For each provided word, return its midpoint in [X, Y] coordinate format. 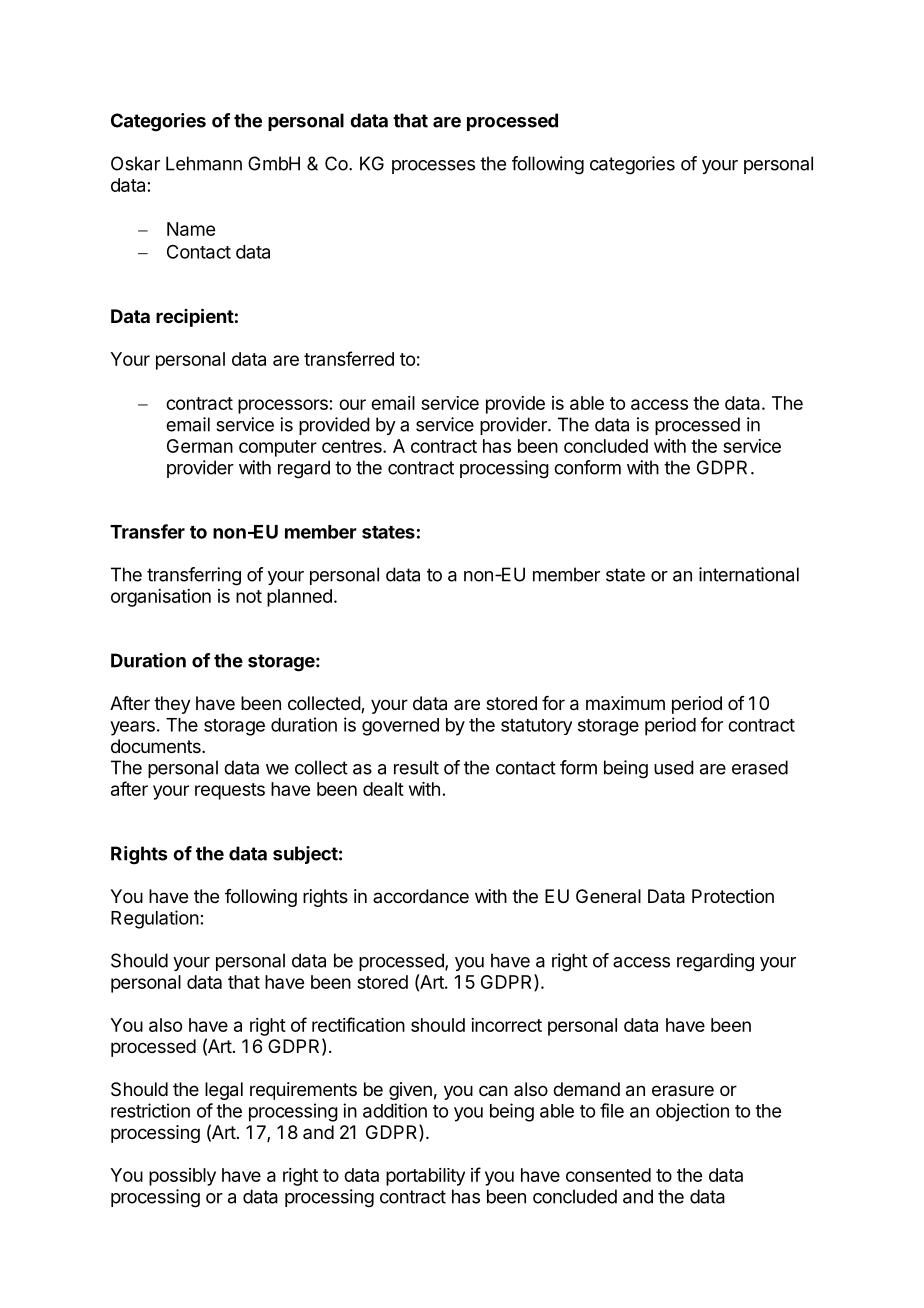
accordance [421, 896]
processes [433, 167]
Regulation [155, 919]
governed [400, 727]
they [172, 705]
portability [425, 1177]
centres [353, 446]
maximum [625, 703]
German [200, 446]
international [749, 574]
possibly [182, 1177]
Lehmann [204, 163]
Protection [733, 896]
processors [283, 406]
